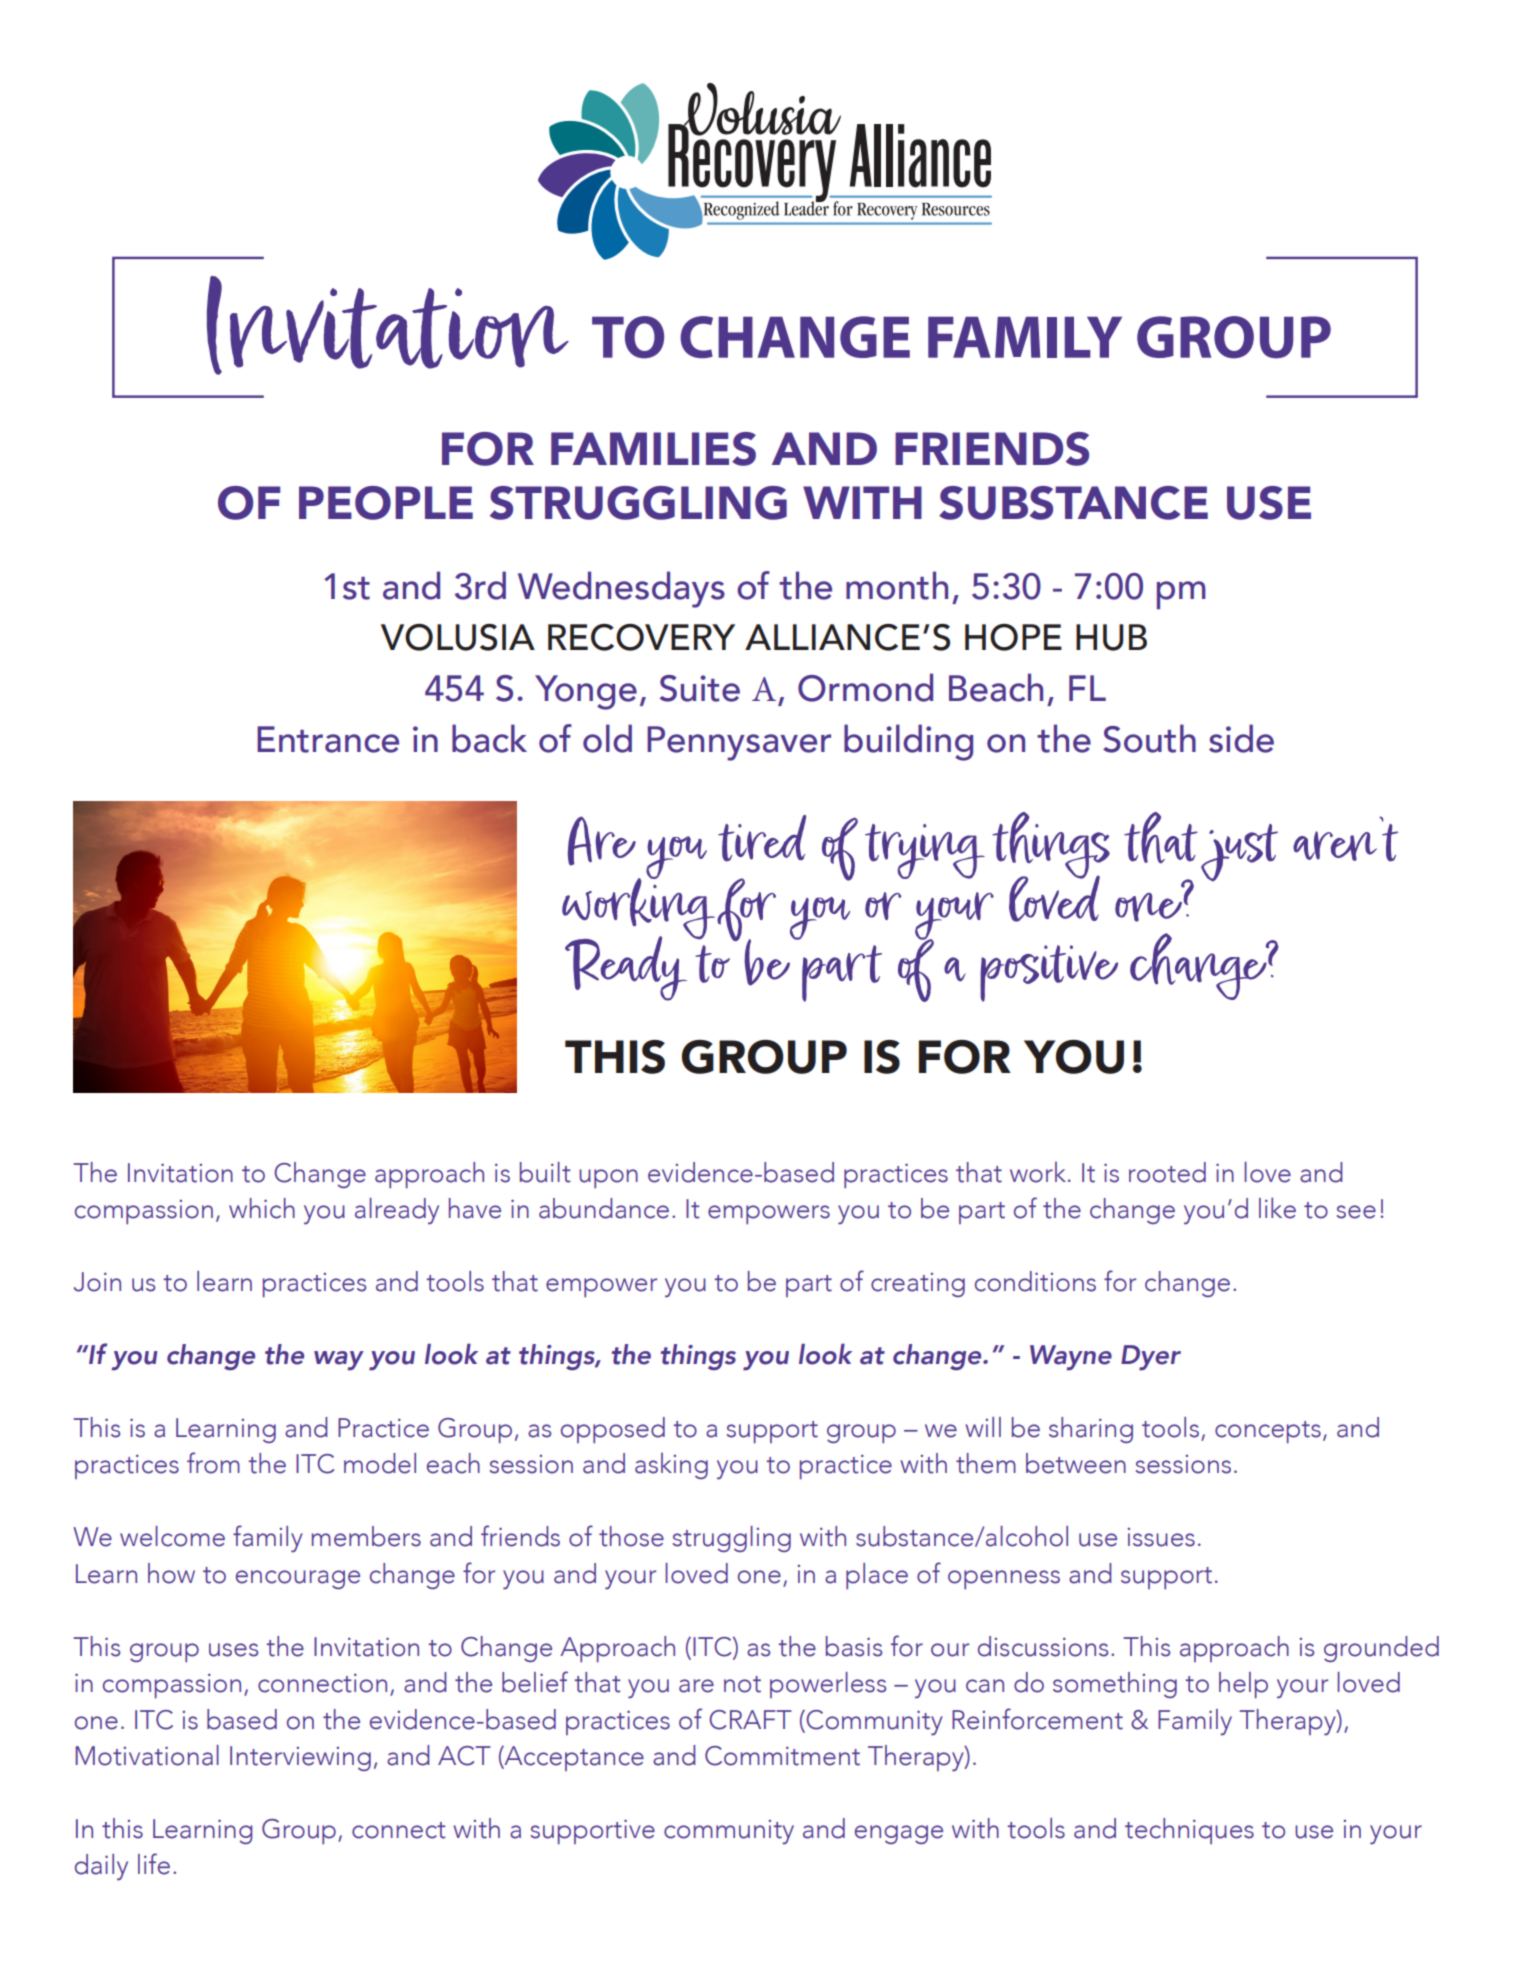 Image resolution: width=1530 pixels, height=1968 pixels. What do you see at coordinates (653, 449) in the document?
I see `FAMILIES` at bounding box center [653, 449].
